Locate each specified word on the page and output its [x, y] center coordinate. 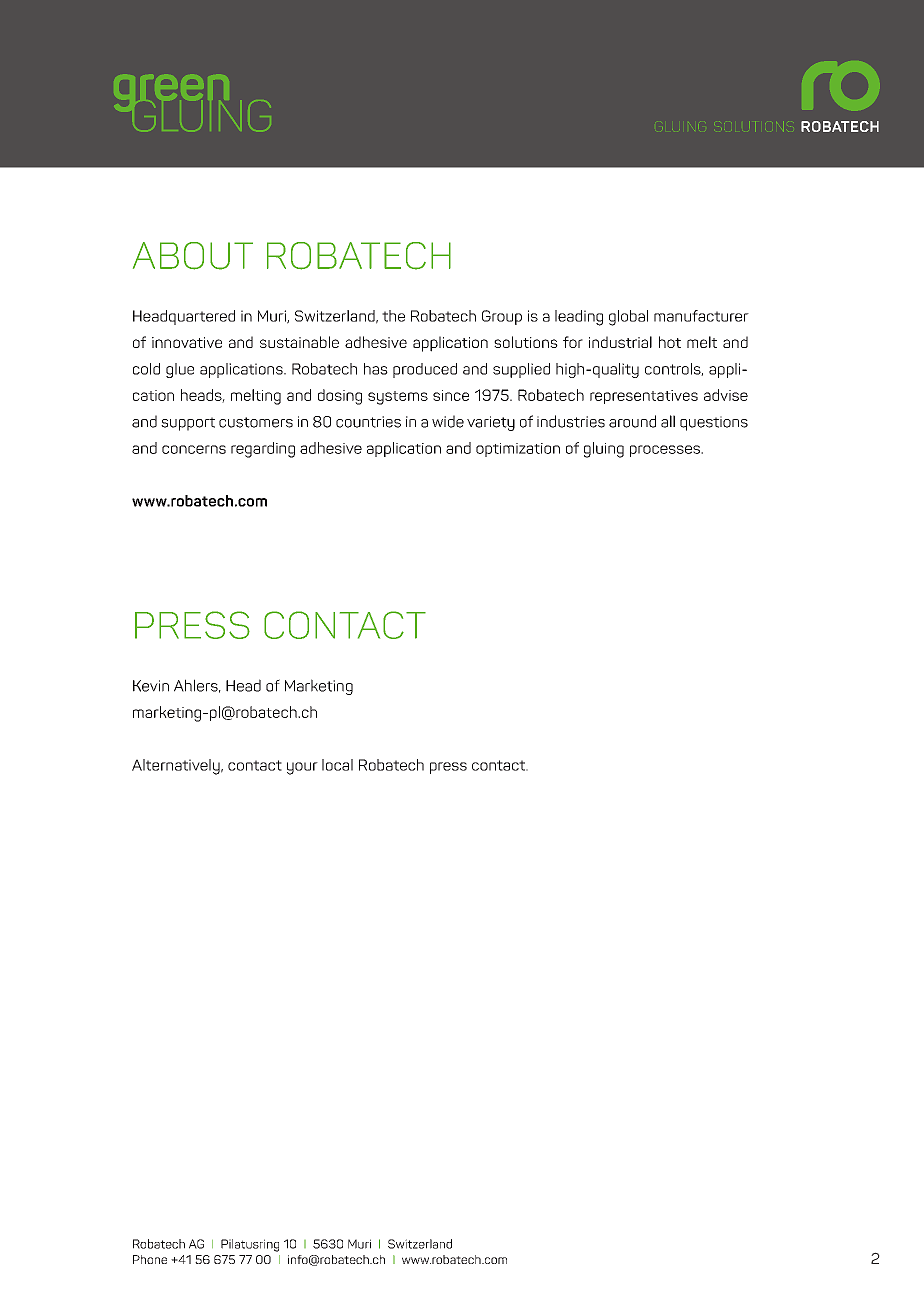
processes [666, 451]
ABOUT [193, 256]
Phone [150, 1259]
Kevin [151, 686]
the [393, 316]
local [337, 765]
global [628, 318]
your [302, 768]
